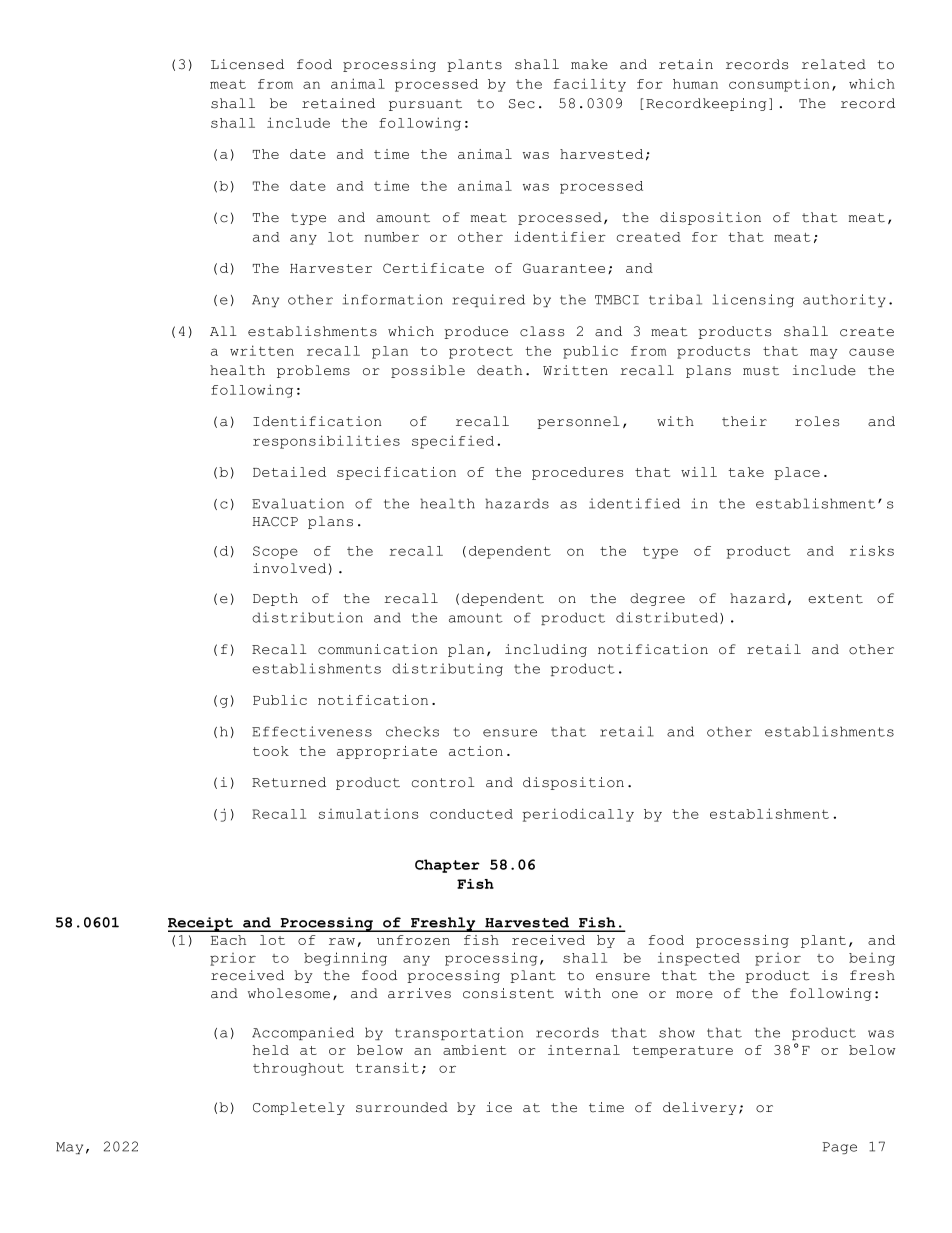  I want to click on including, so click(546, 650).
